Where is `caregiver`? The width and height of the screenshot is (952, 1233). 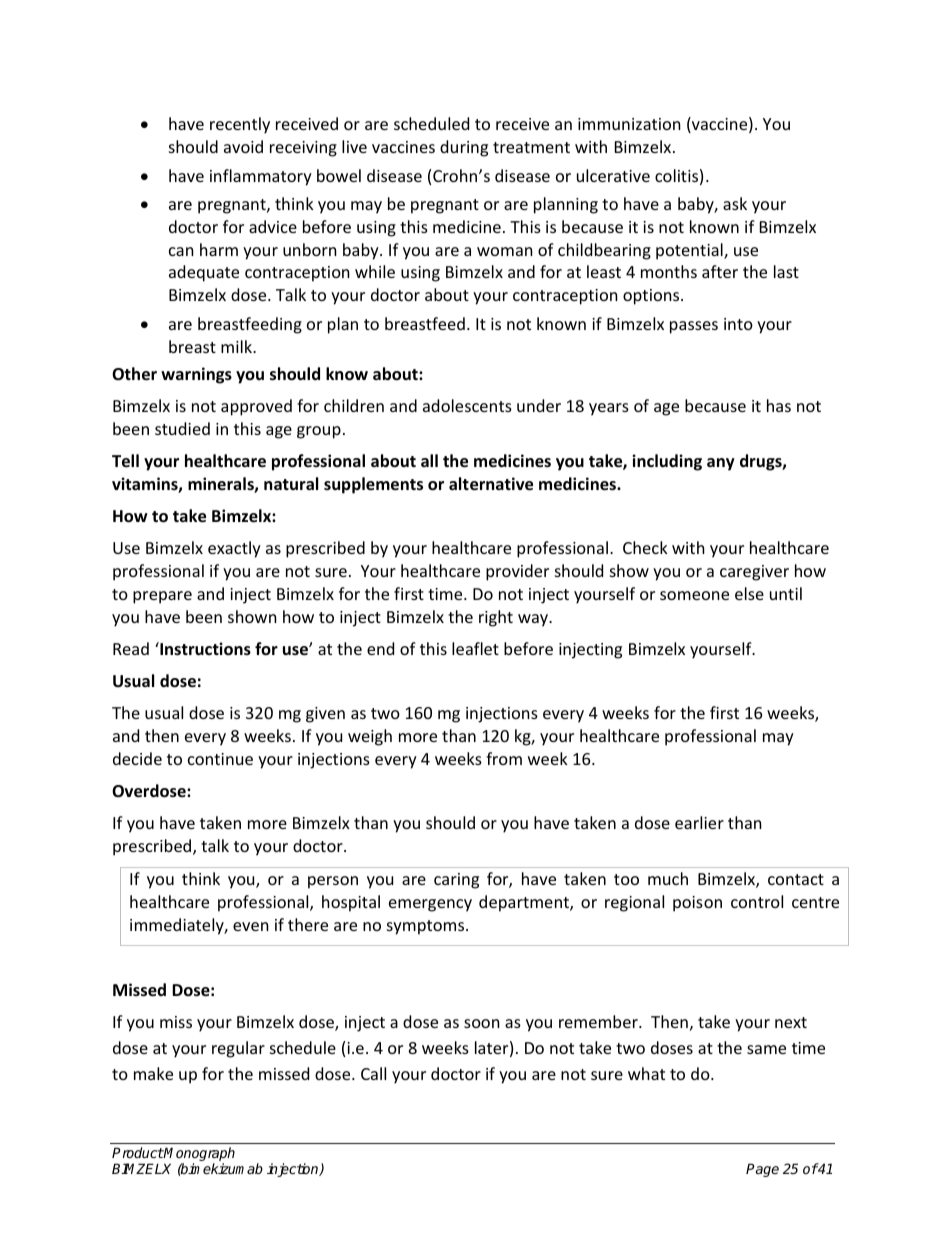
caregiver is located at coordinates (754, 573).
